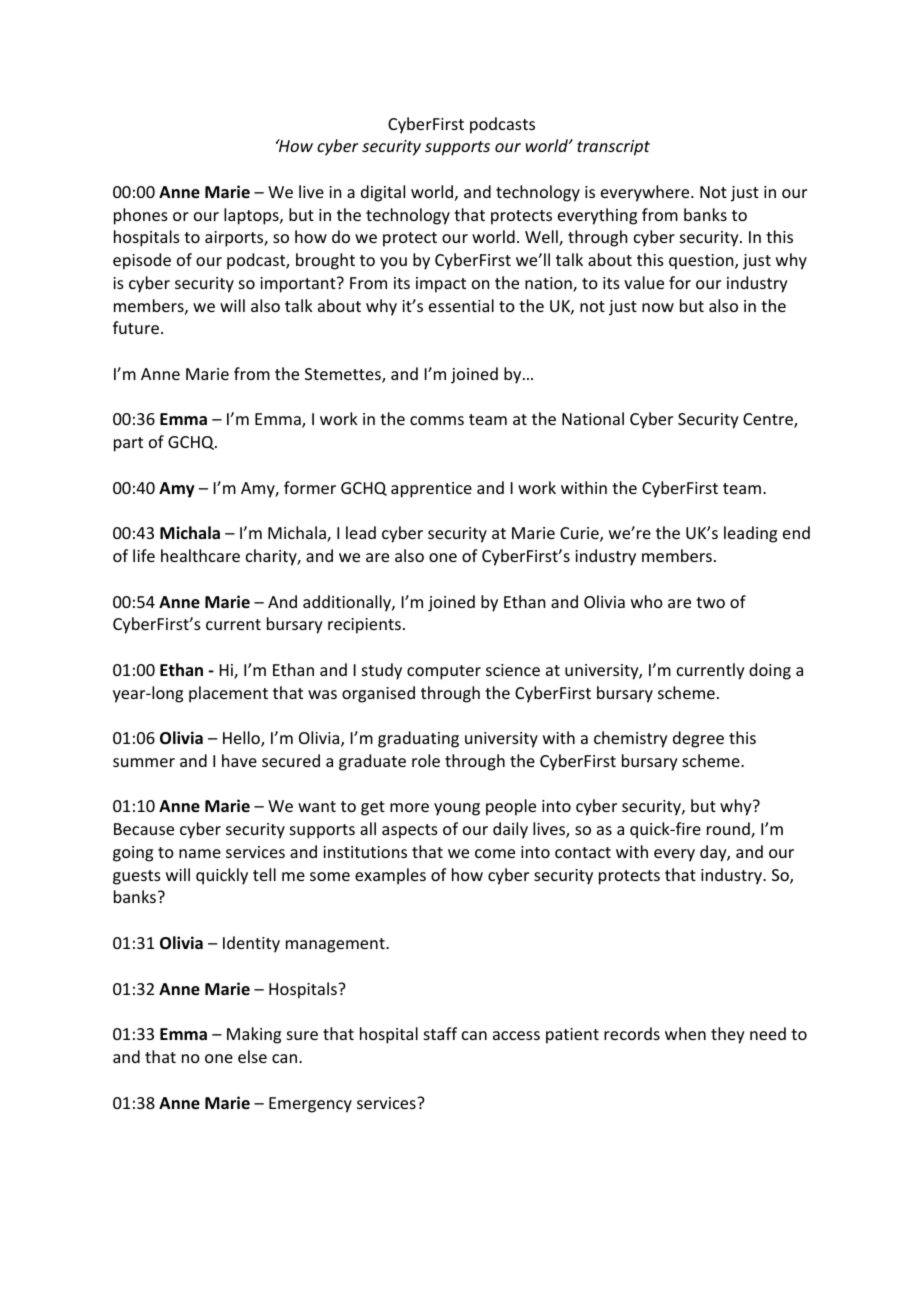  Describe the element at coordinates (431, 490) in the image. I see `apprentice` at that location.
